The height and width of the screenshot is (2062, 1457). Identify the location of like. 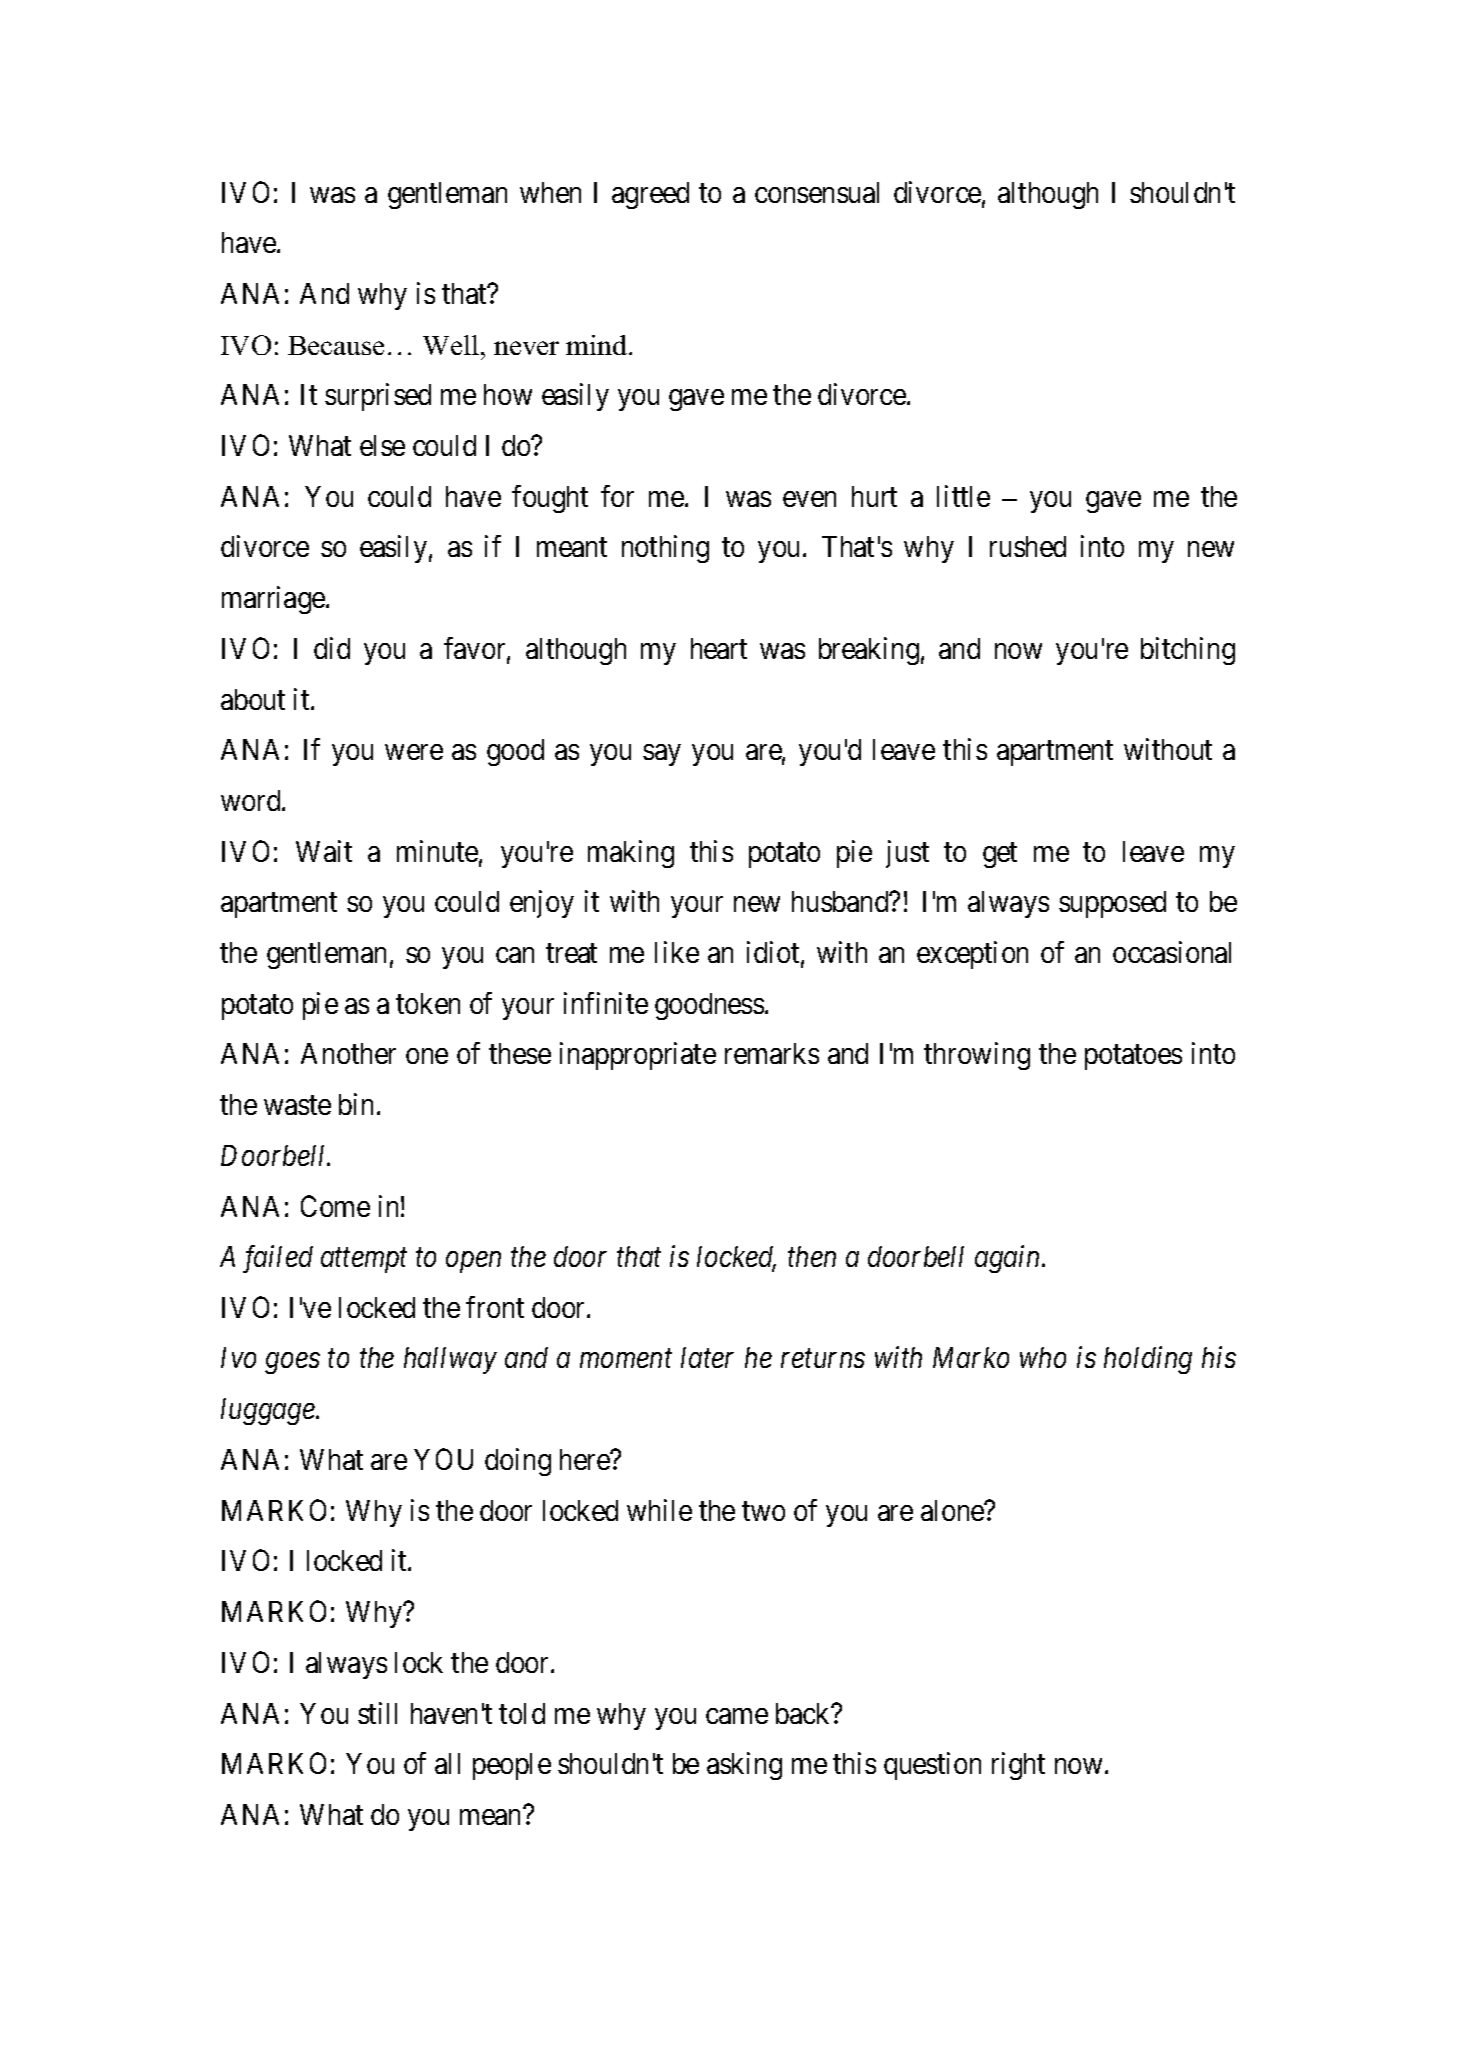
(677, 952).
